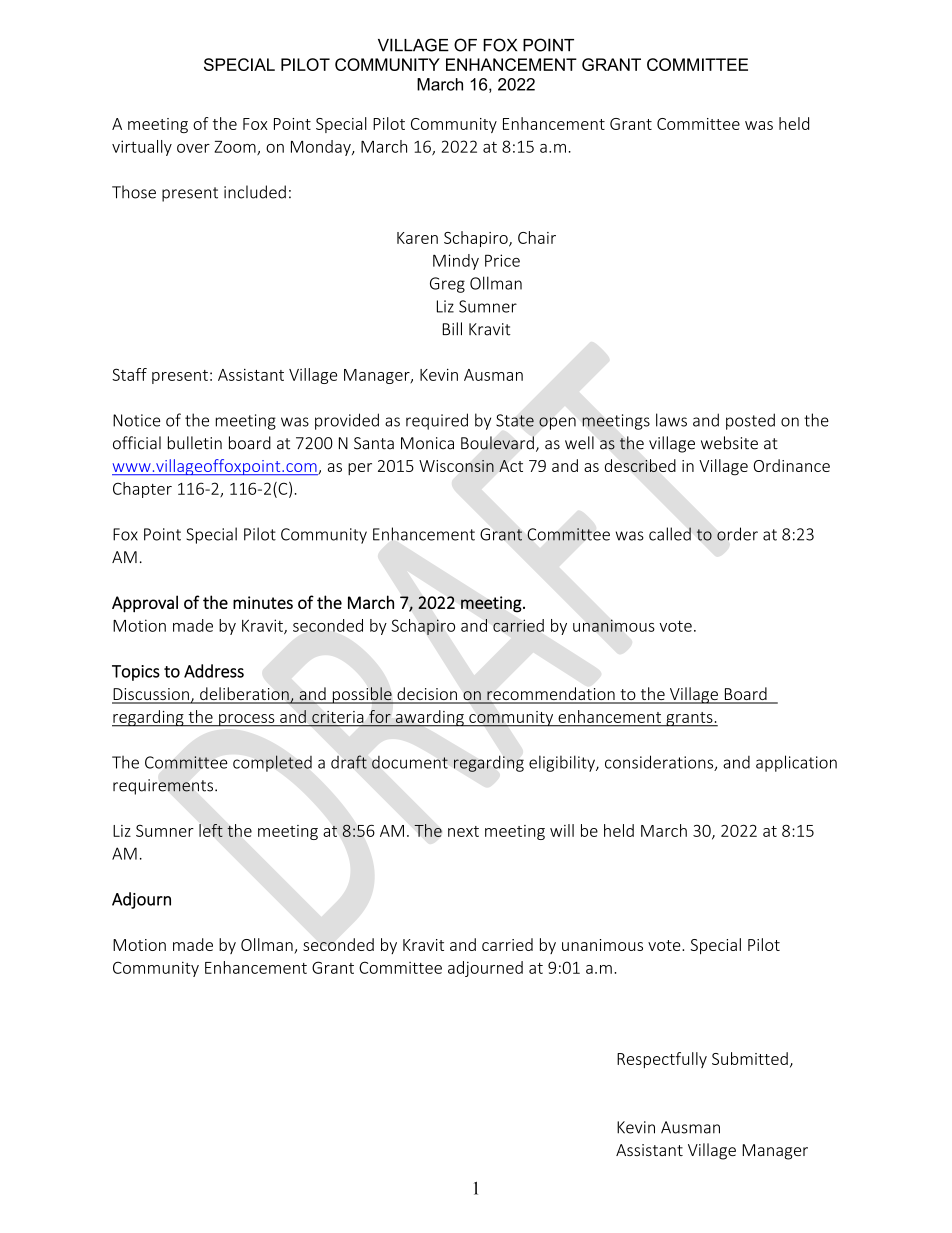 Image resolution: width=952 pixels, height=1233 pixels. Describe the element at coordinates (195, 443) in the screenshot. I see `bulletin` at that location.
